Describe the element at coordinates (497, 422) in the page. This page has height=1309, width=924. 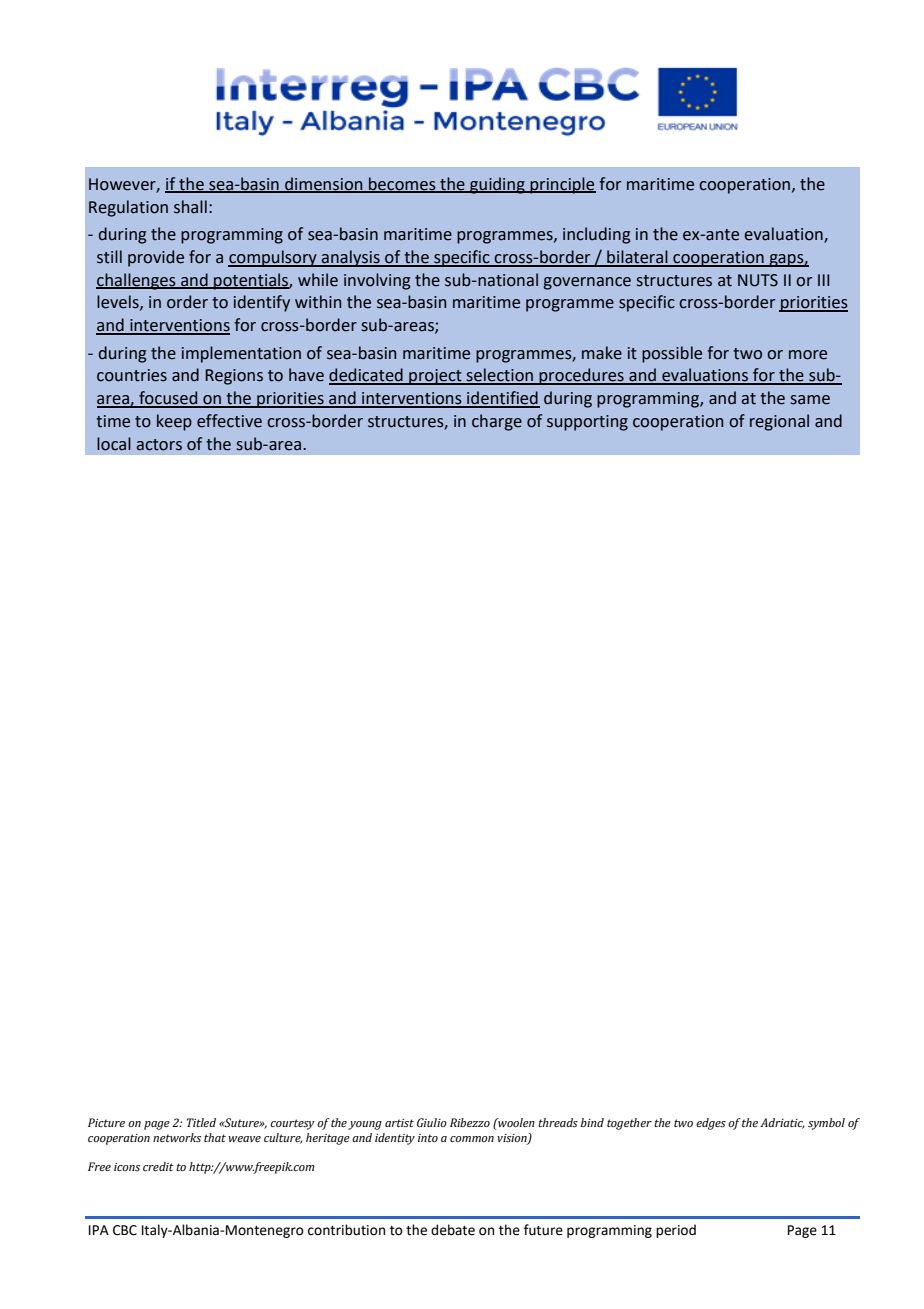
I see `charge` at that location.
